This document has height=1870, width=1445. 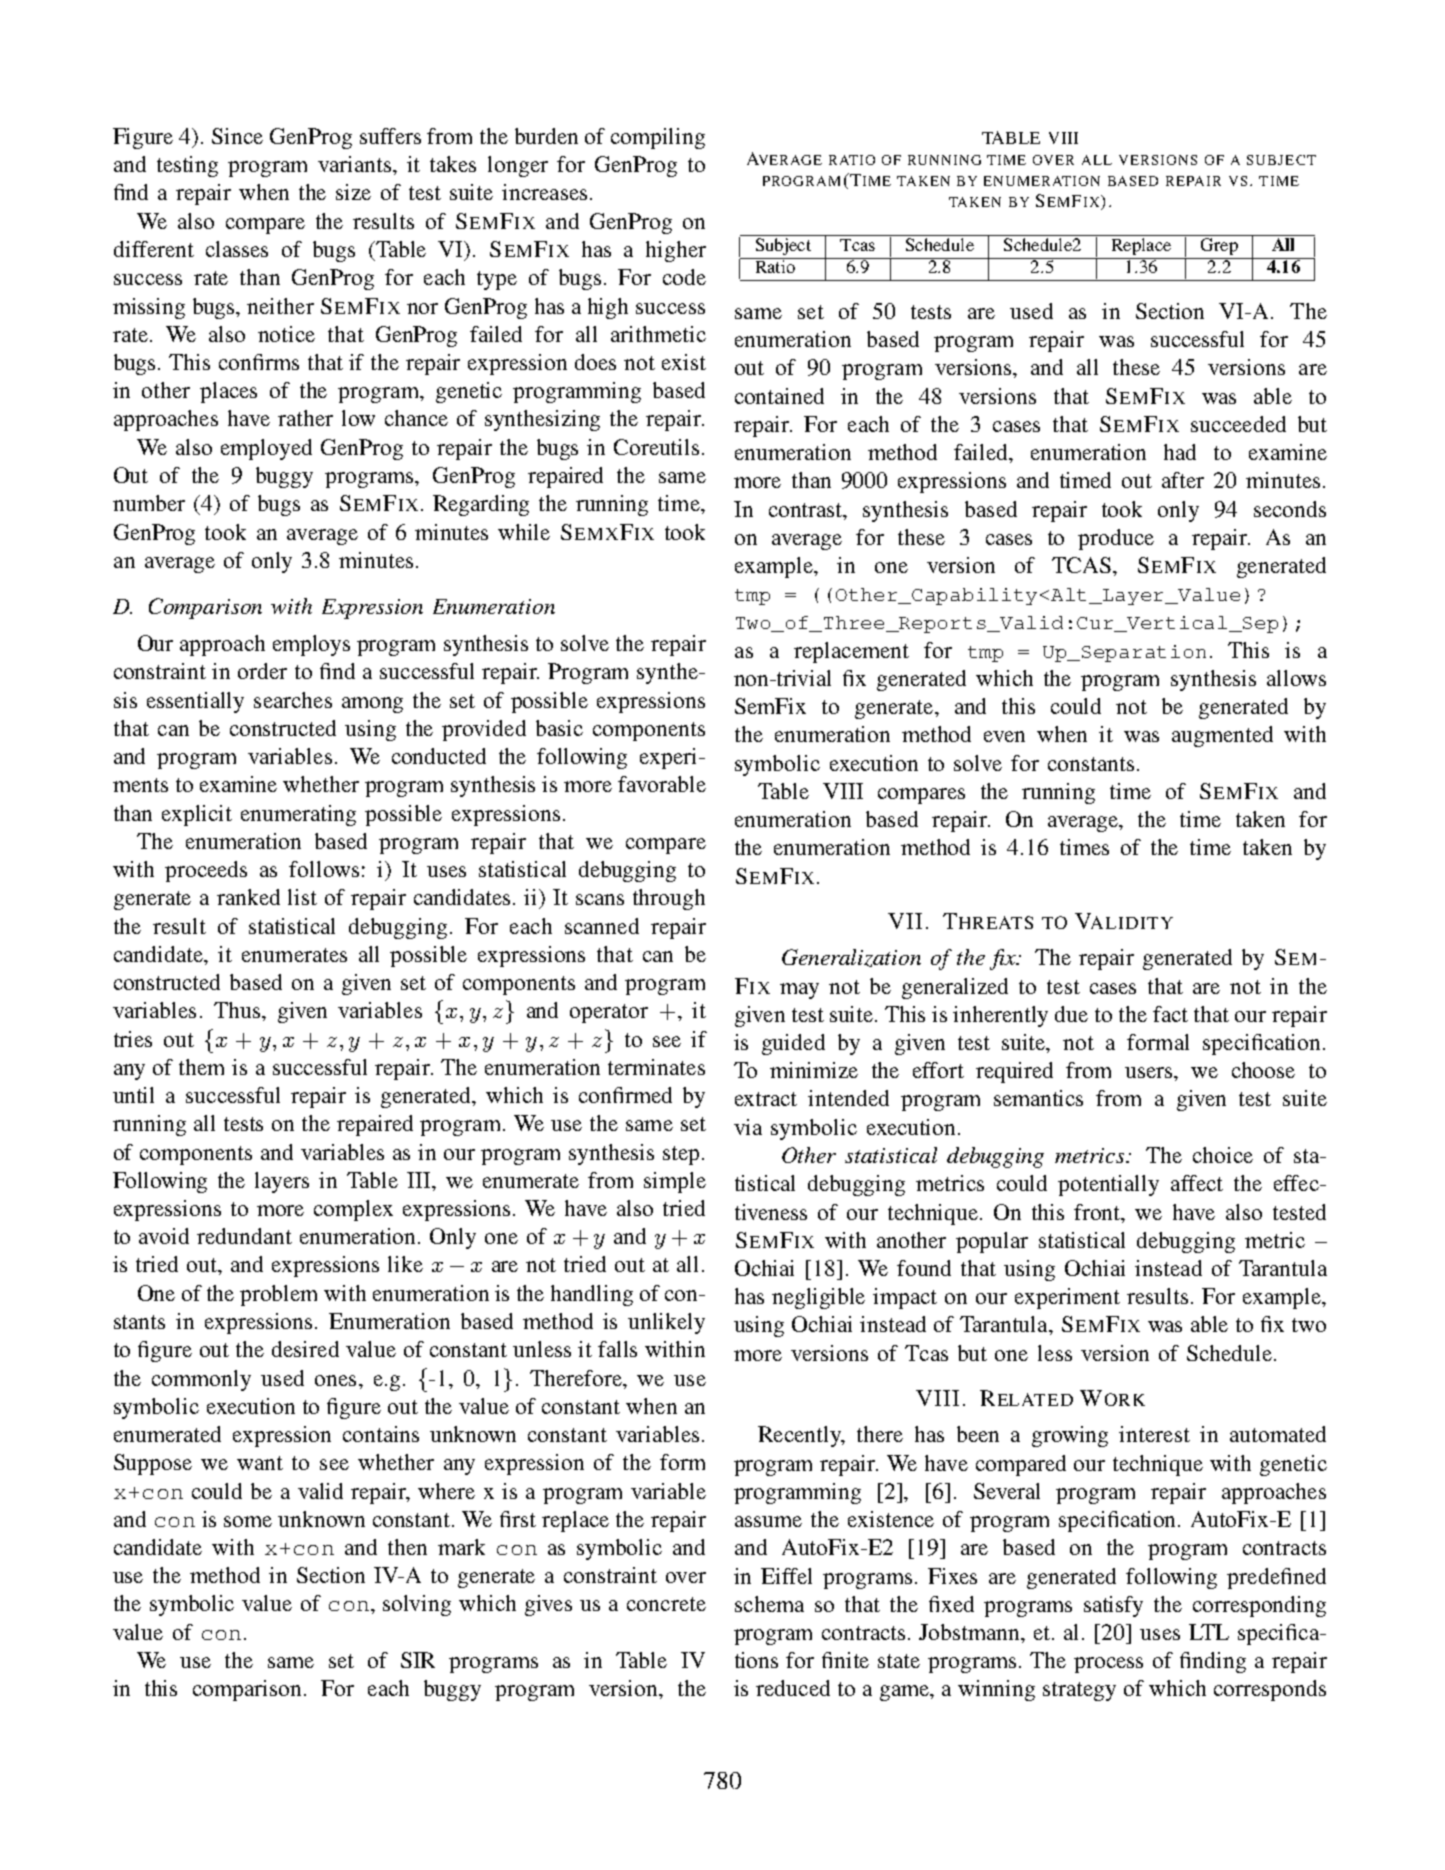 What do you see at coordinates (248, 897) in the document?
I see `ranked` at bounding box center [248, 897].
